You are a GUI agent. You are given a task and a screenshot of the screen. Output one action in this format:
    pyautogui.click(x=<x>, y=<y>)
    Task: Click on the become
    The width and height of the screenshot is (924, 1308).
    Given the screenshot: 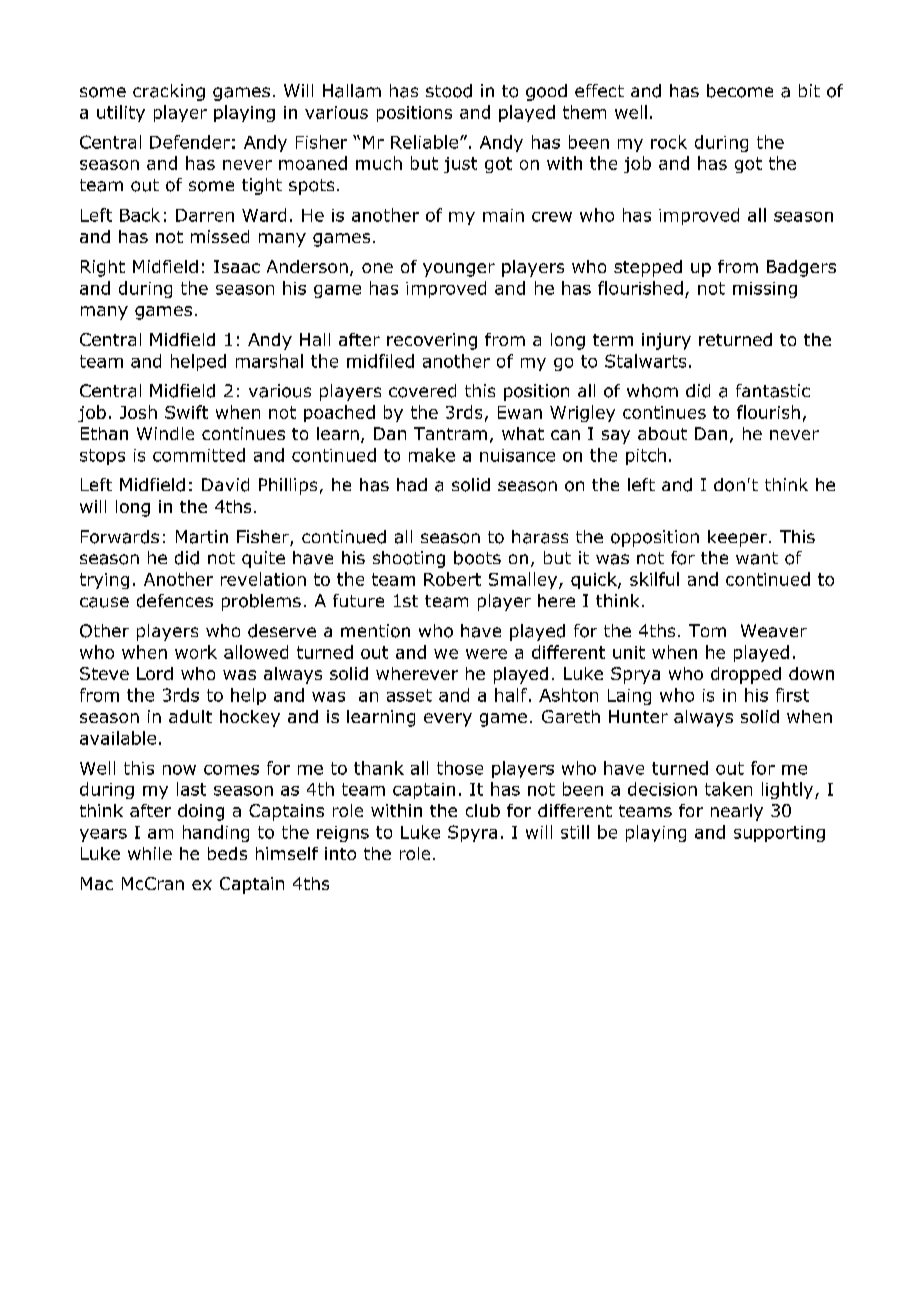 What is the action you would take?
    pyautogui.click(x=740, y=91)
